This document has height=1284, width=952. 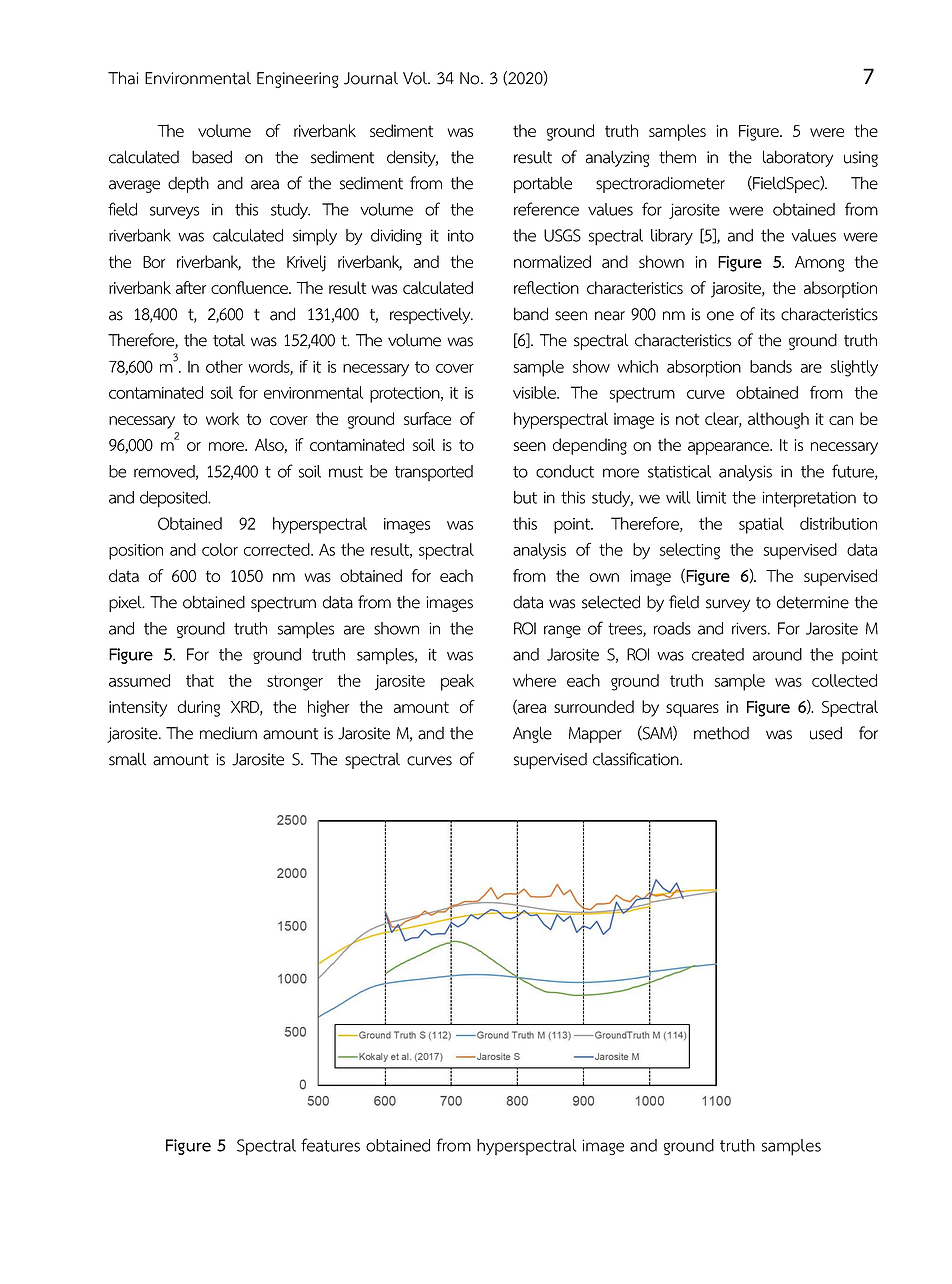 What do you see at coordinates (199, 708) in the document?
I see `during` at bounding box center [199, 708].
